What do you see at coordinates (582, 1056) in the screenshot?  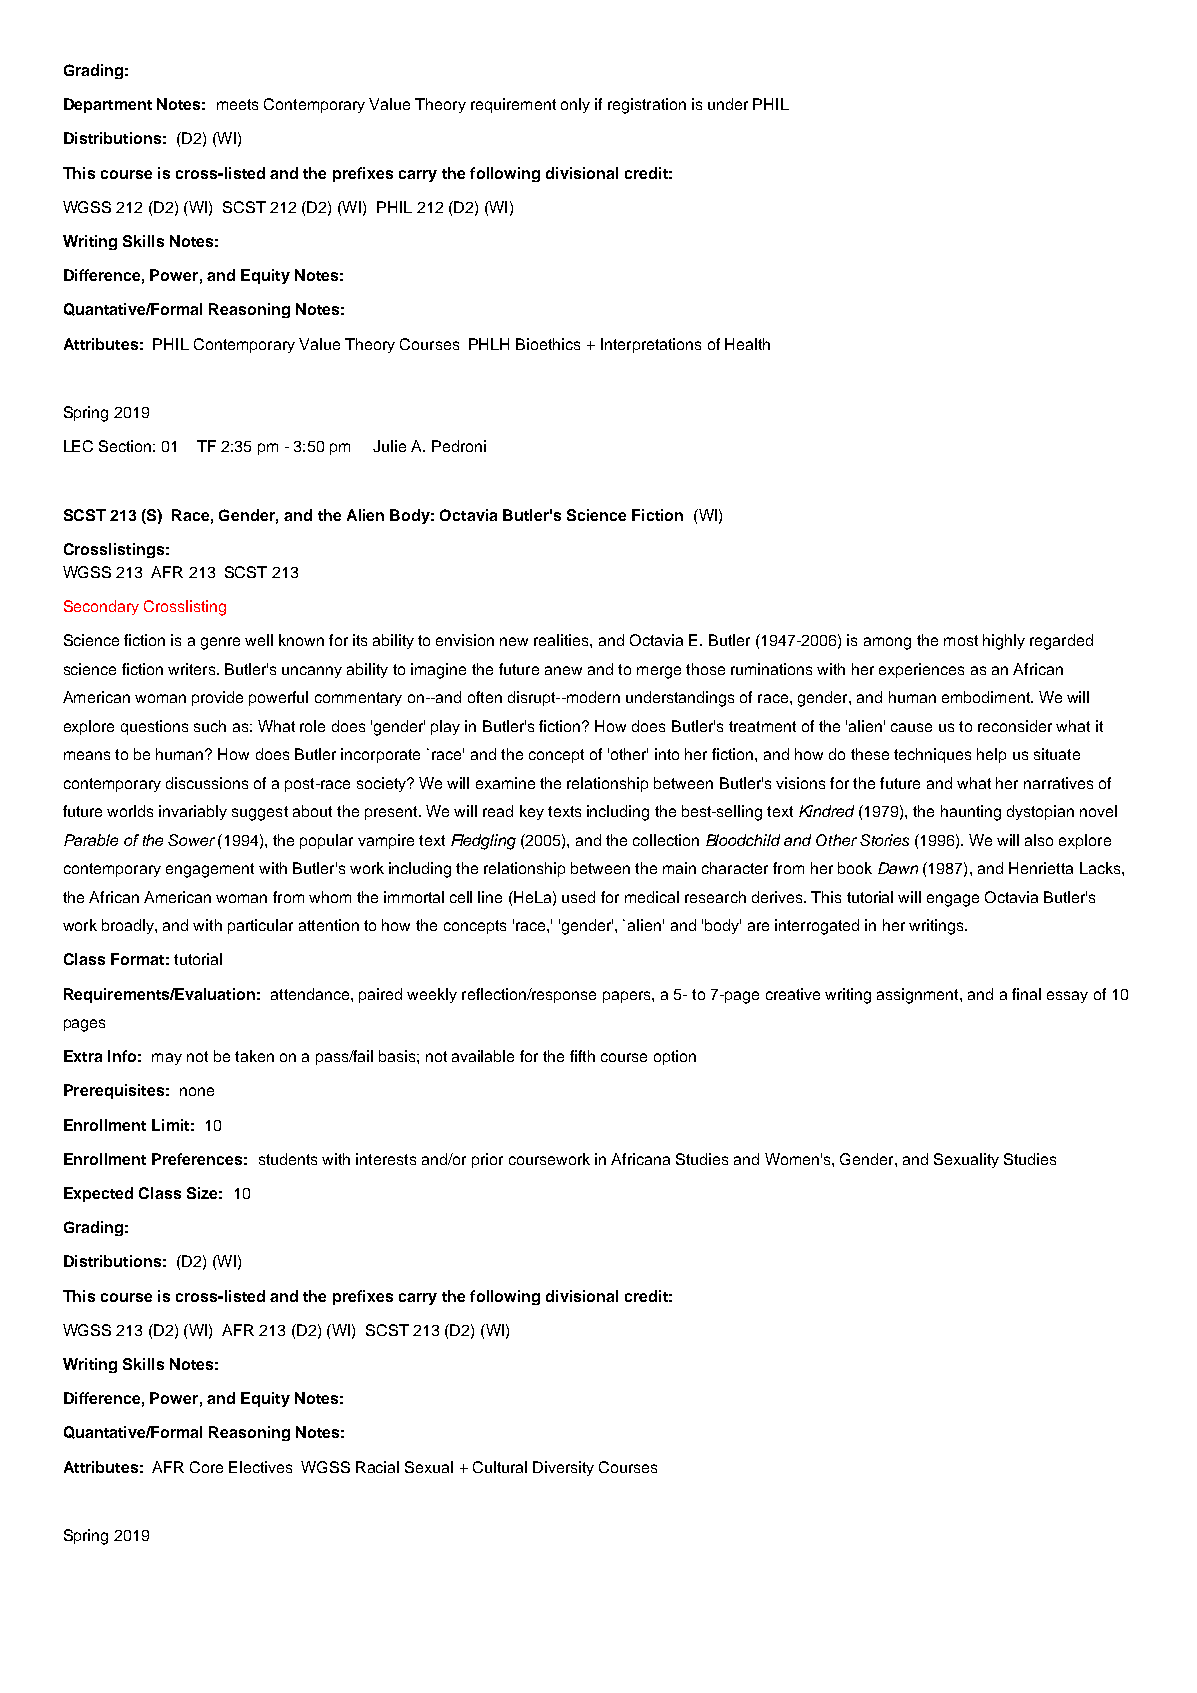 I see `fifth` at bounding box center [582, 1056].
